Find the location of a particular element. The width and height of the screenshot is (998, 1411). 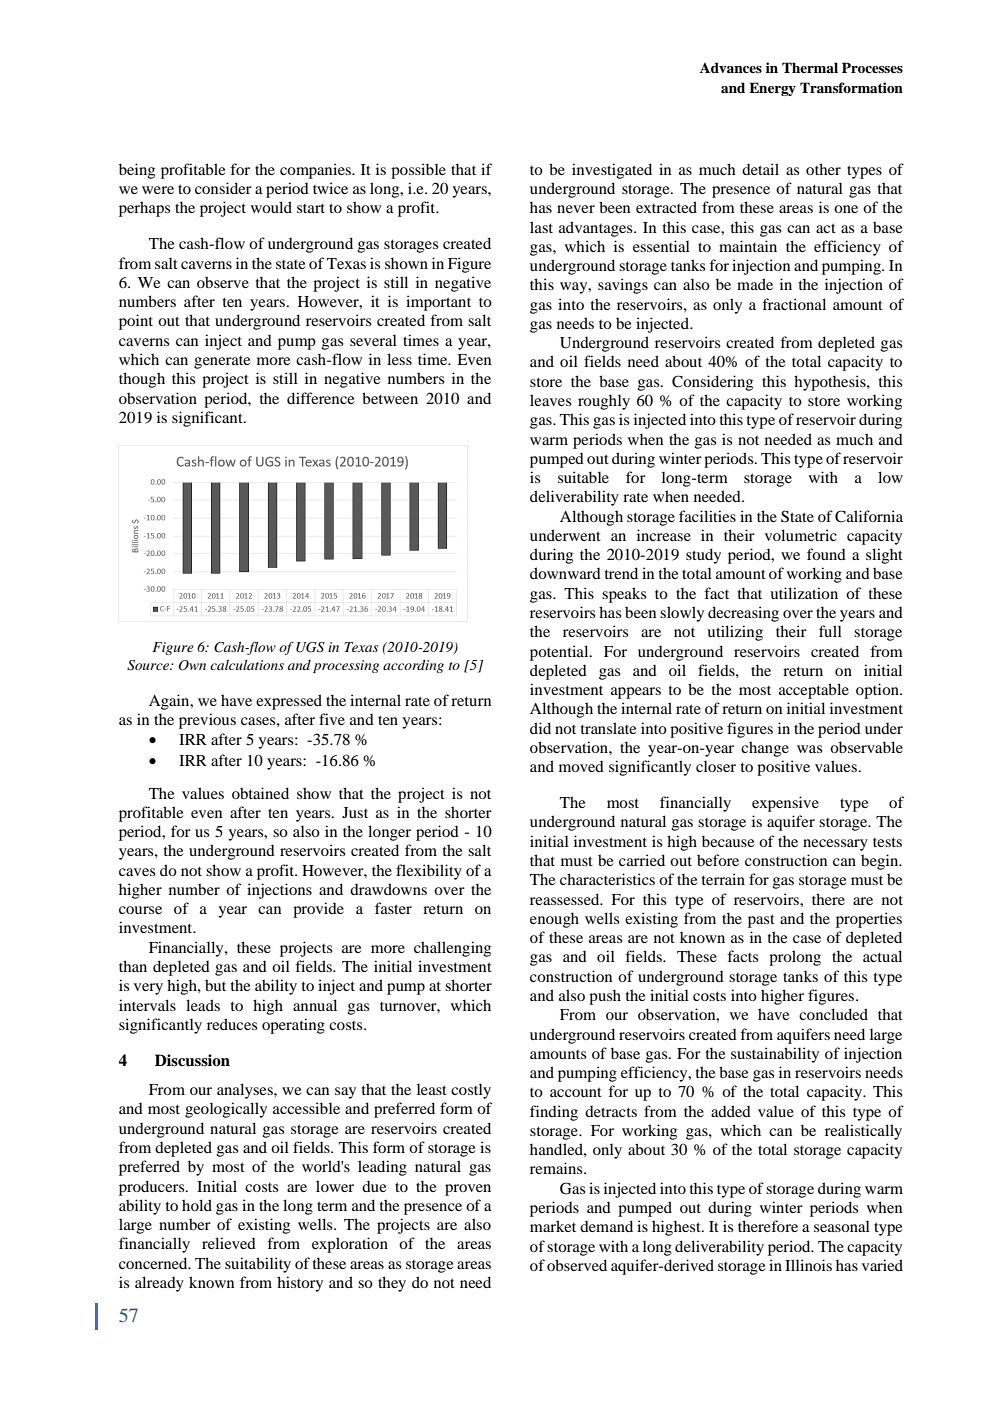

hypothesis is located at coordinates (831, 383).
